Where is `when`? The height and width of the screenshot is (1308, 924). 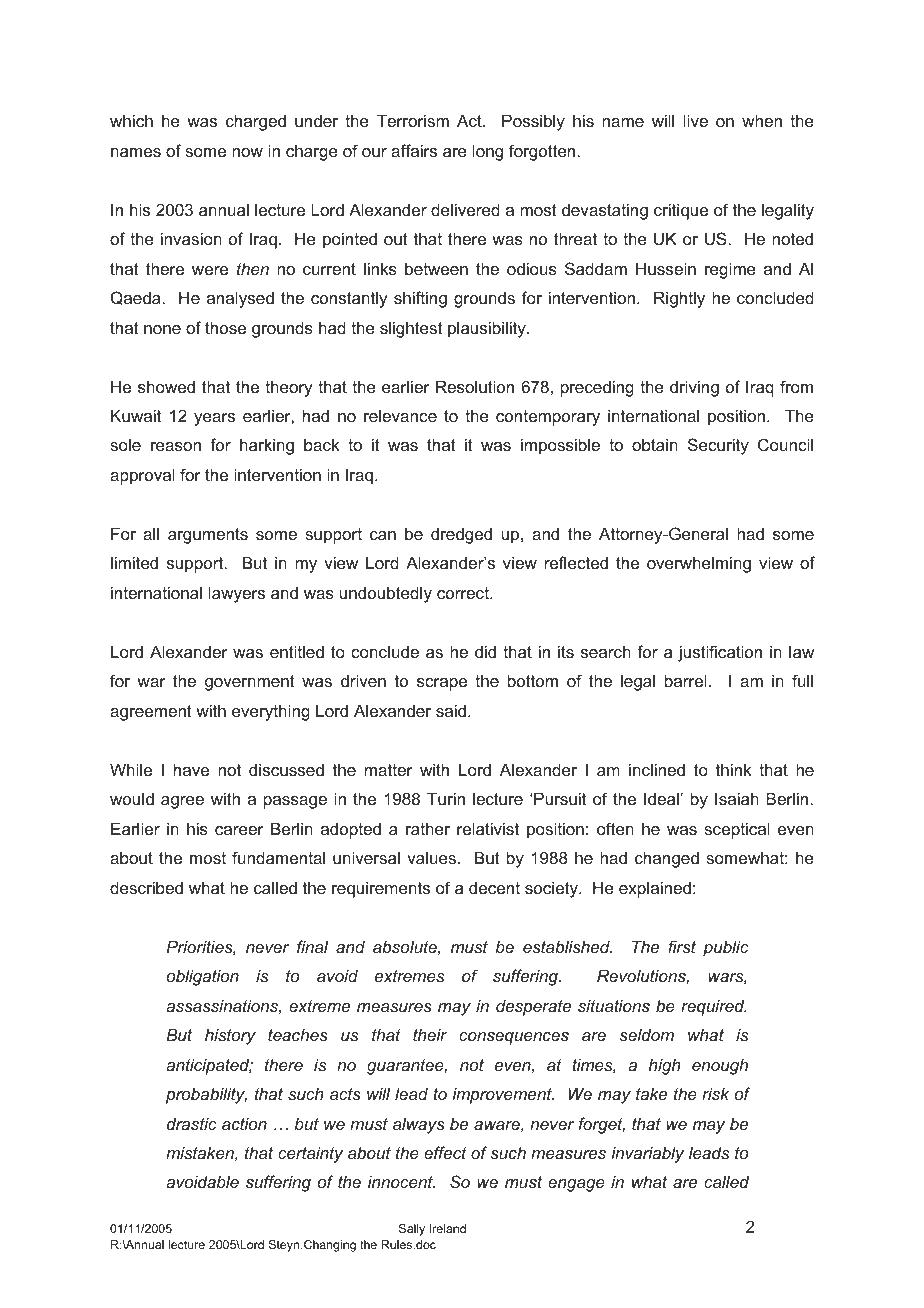
when is located at coordinates (762, 120).
